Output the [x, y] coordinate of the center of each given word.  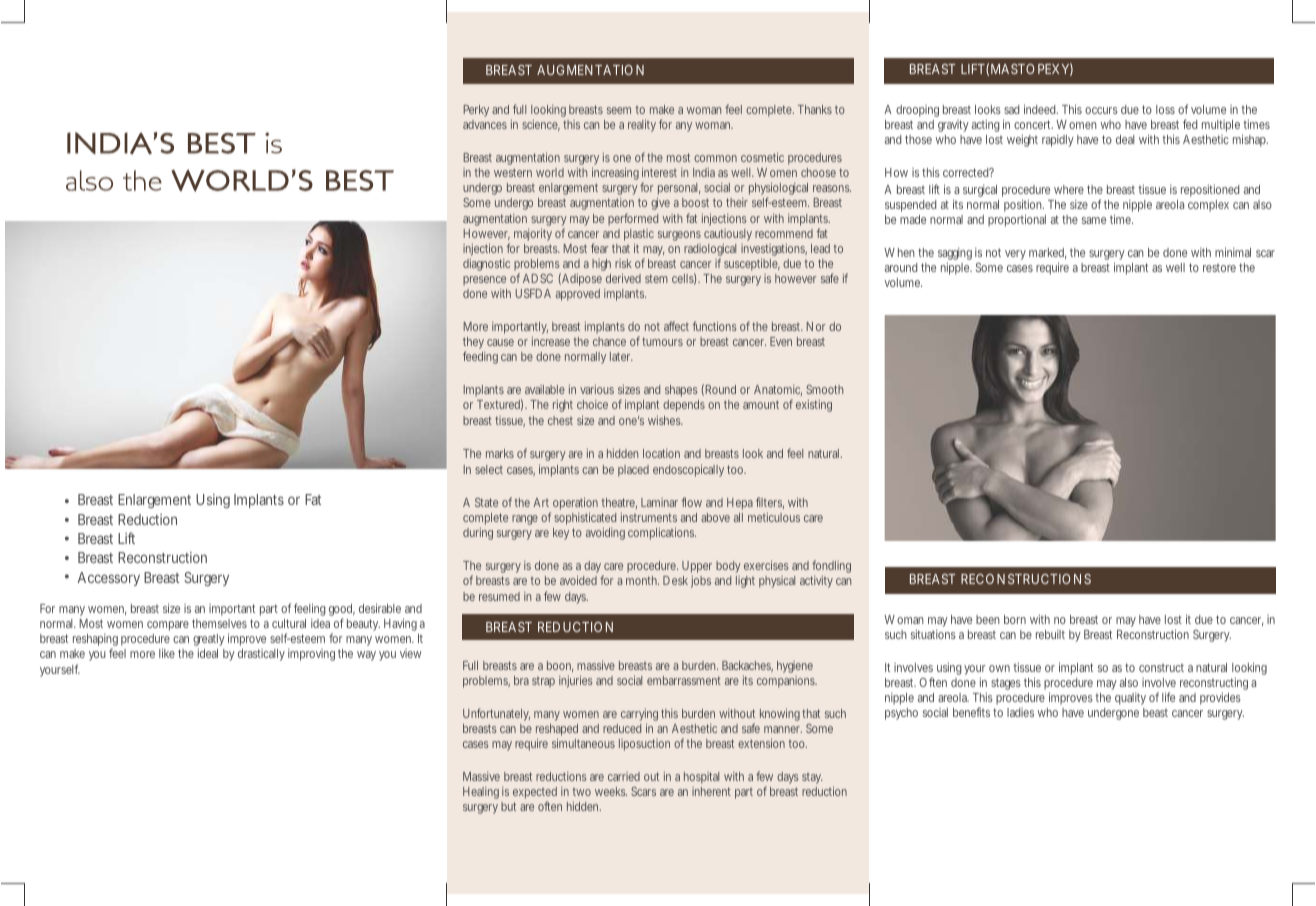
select [489, 469]
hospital [701, 778]
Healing [481, 793]
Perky [476, 111]
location [661, 453]
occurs [1101, 110]
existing [814, 406]
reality [642, 125]
